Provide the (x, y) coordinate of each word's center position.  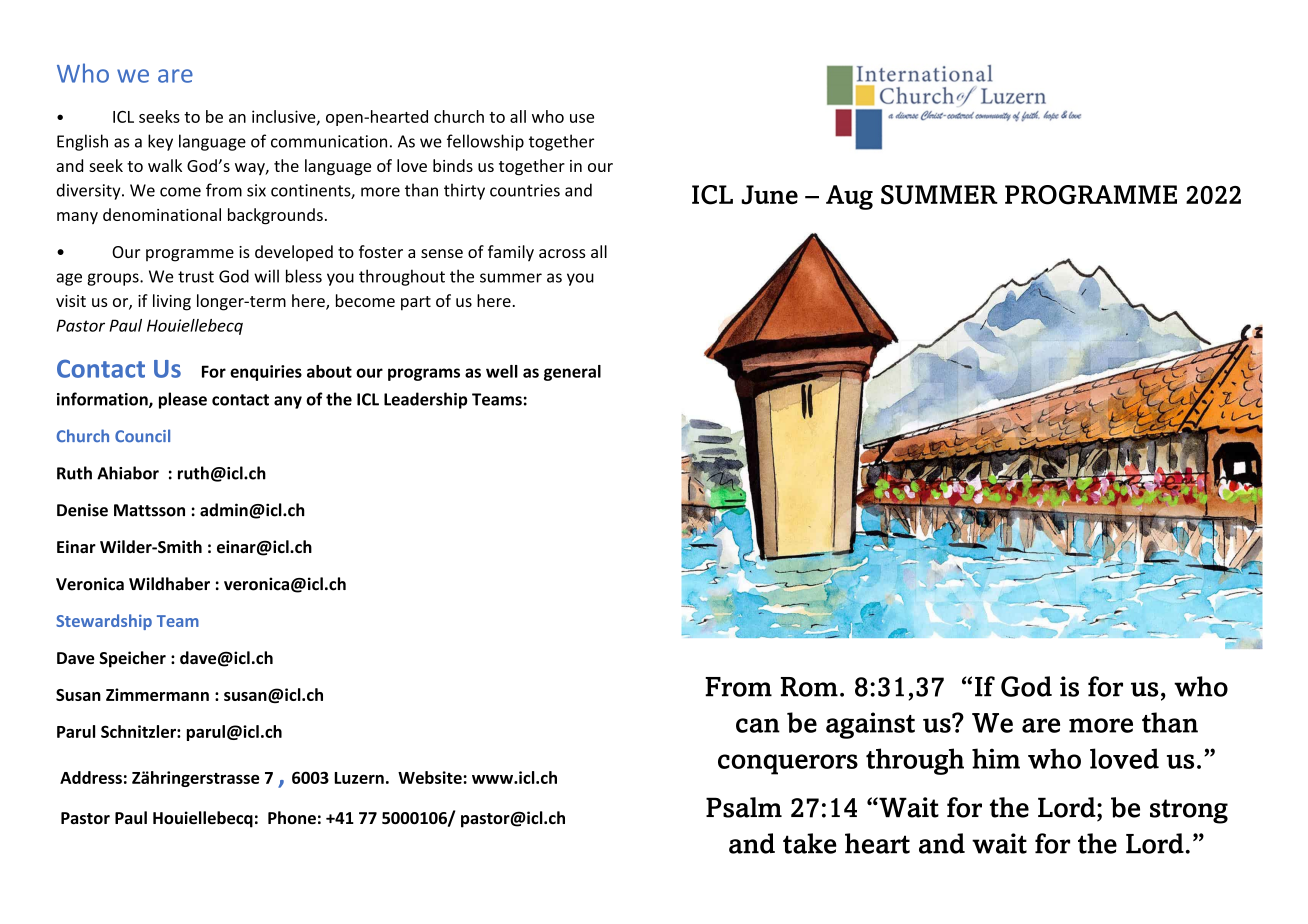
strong (1189, 811)
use (582, 118)
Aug (849, 197)
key (160, 142)
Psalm (744, 807)
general (572, 373)
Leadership (426, 400)
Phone (292, 817)
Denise (82, 510)
